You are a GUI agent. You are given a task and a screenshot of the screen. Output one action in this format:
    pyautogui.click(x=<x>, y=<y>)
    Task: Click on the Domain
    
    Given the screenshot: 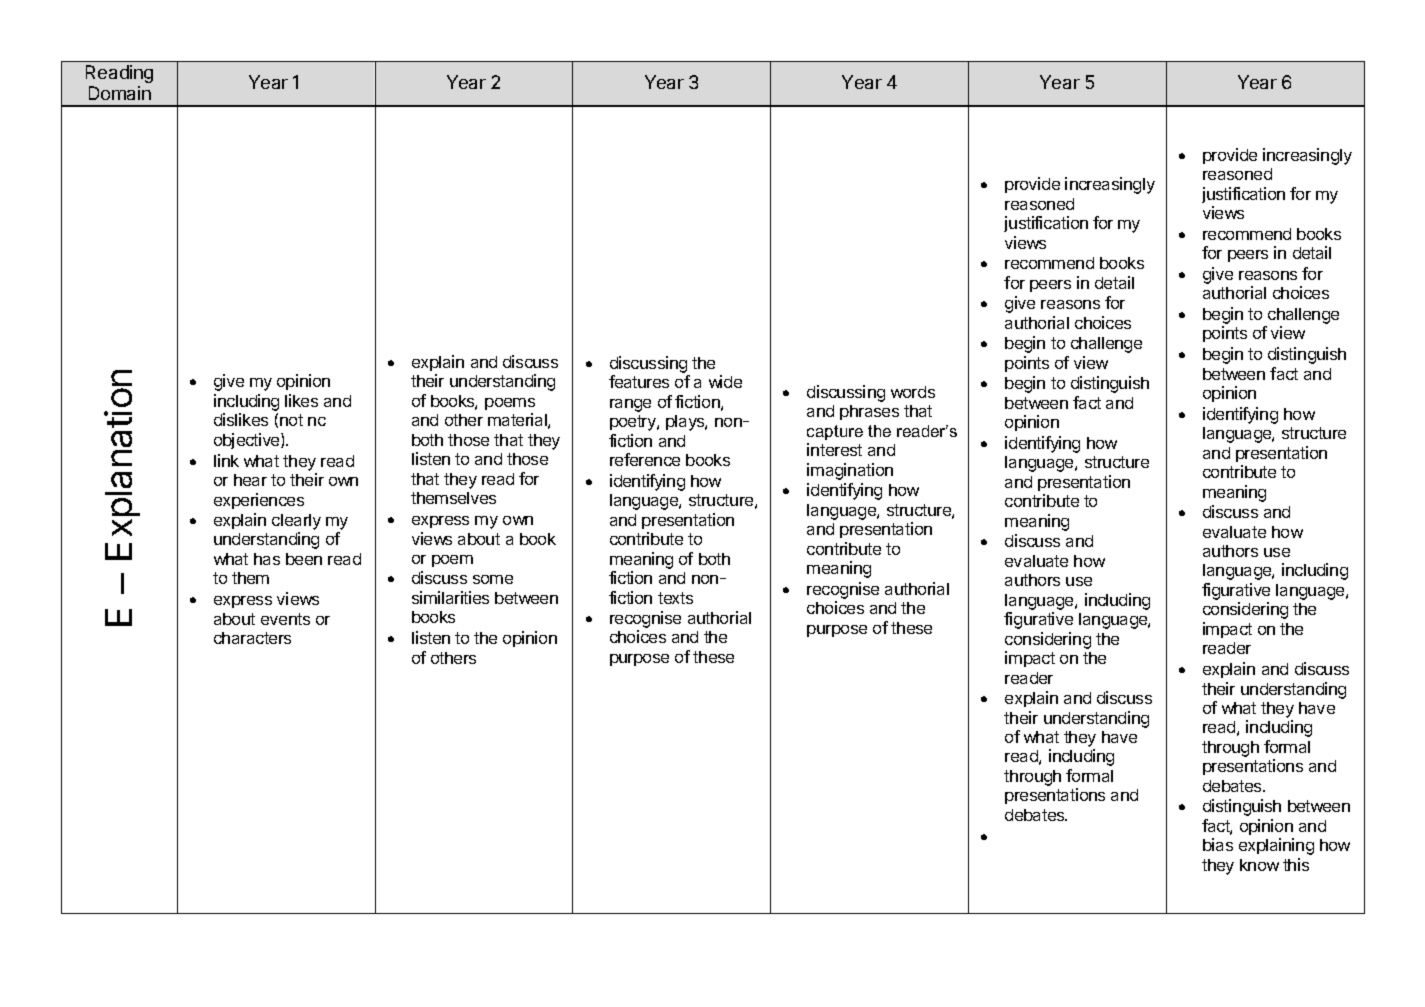 What is the action you would take?
    pyautogui.click(x=120, y=93)
